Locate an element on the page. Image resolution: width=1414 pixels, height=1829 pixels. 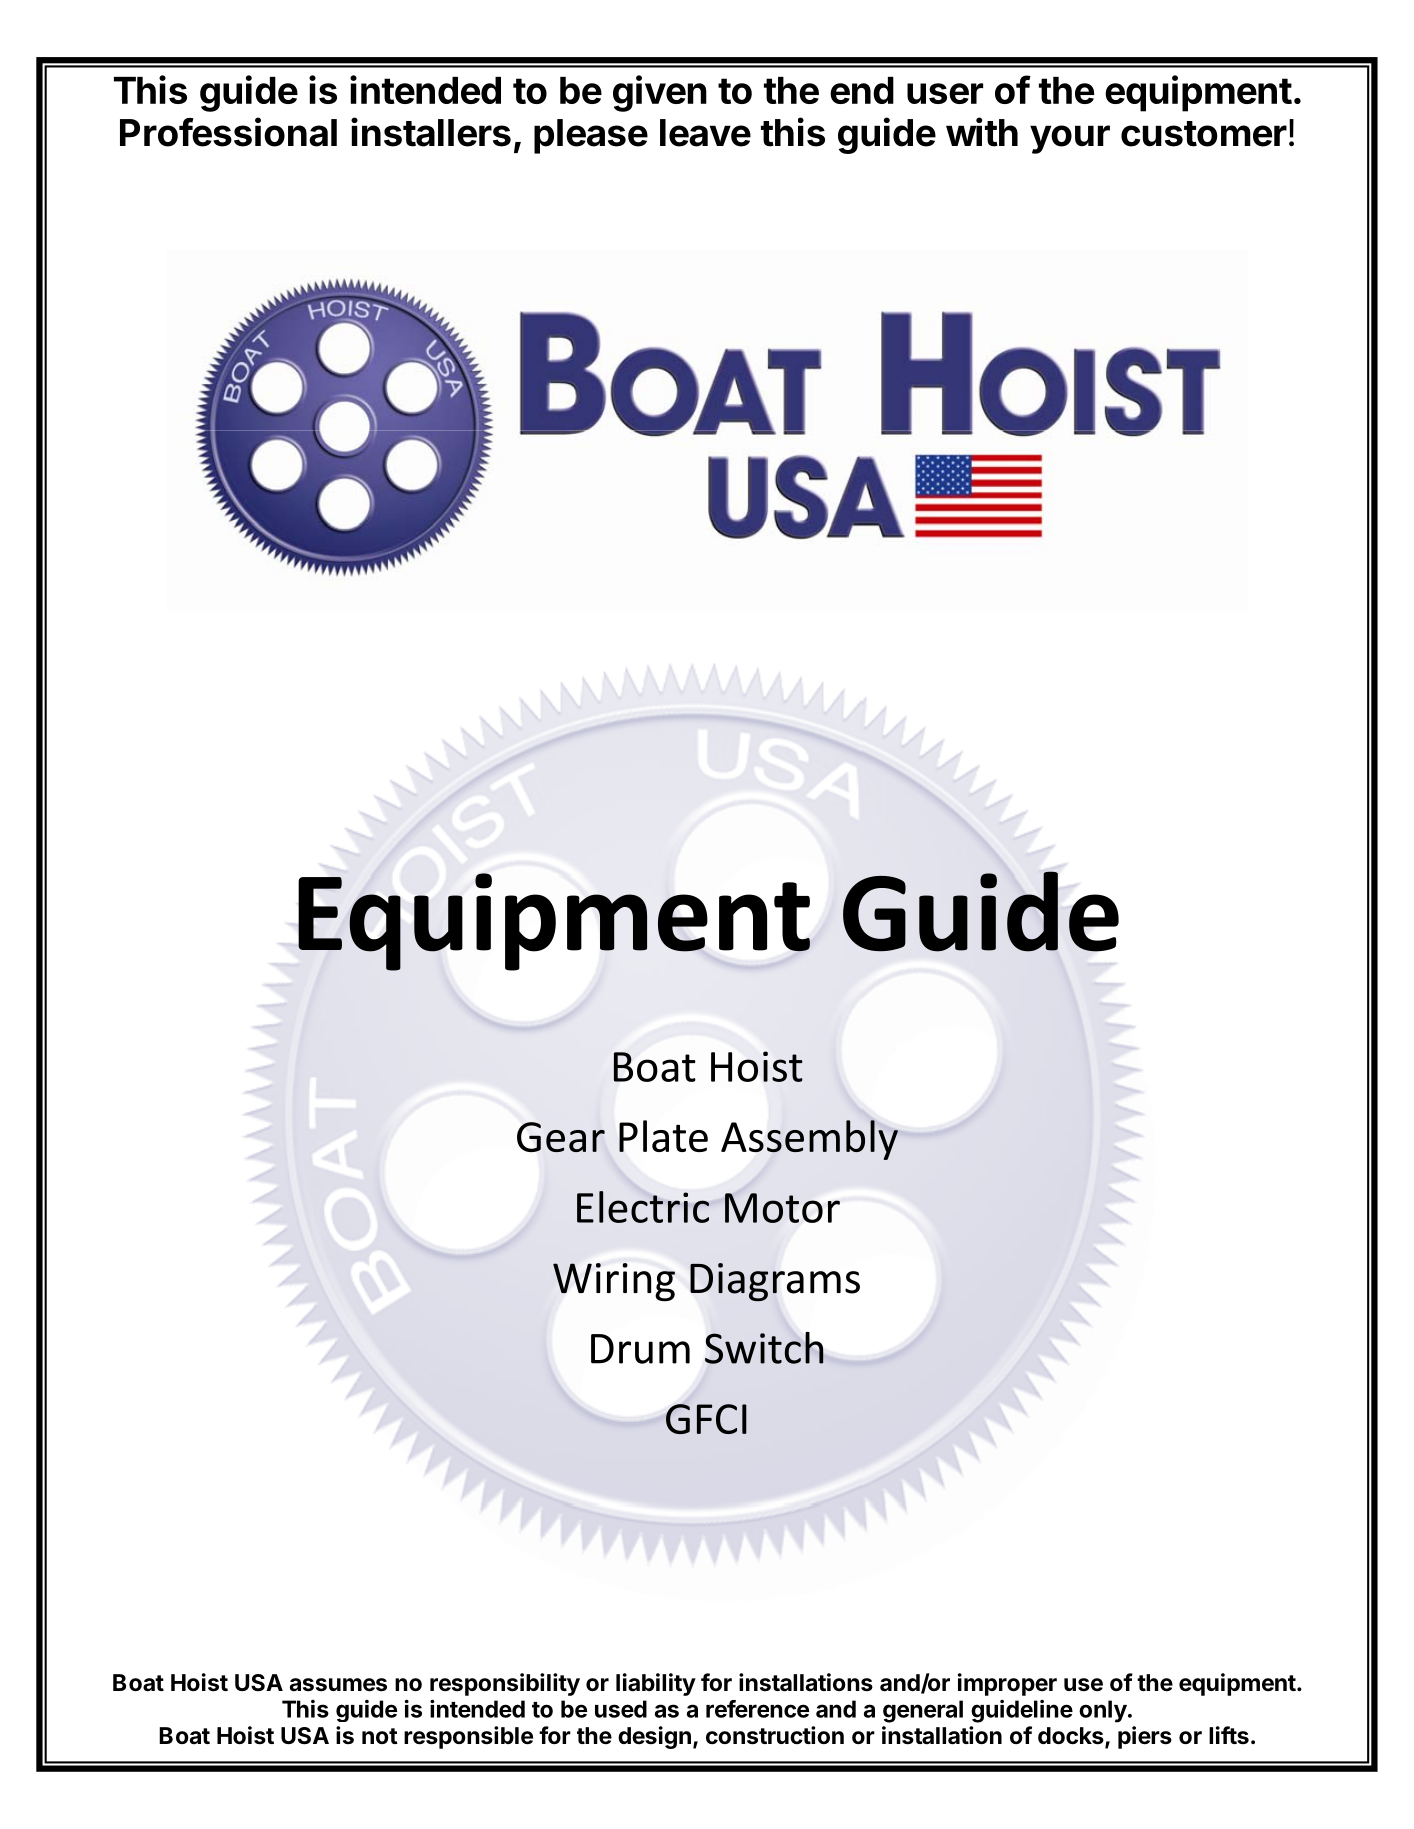
reference is located at coordinates (757, 1709).
